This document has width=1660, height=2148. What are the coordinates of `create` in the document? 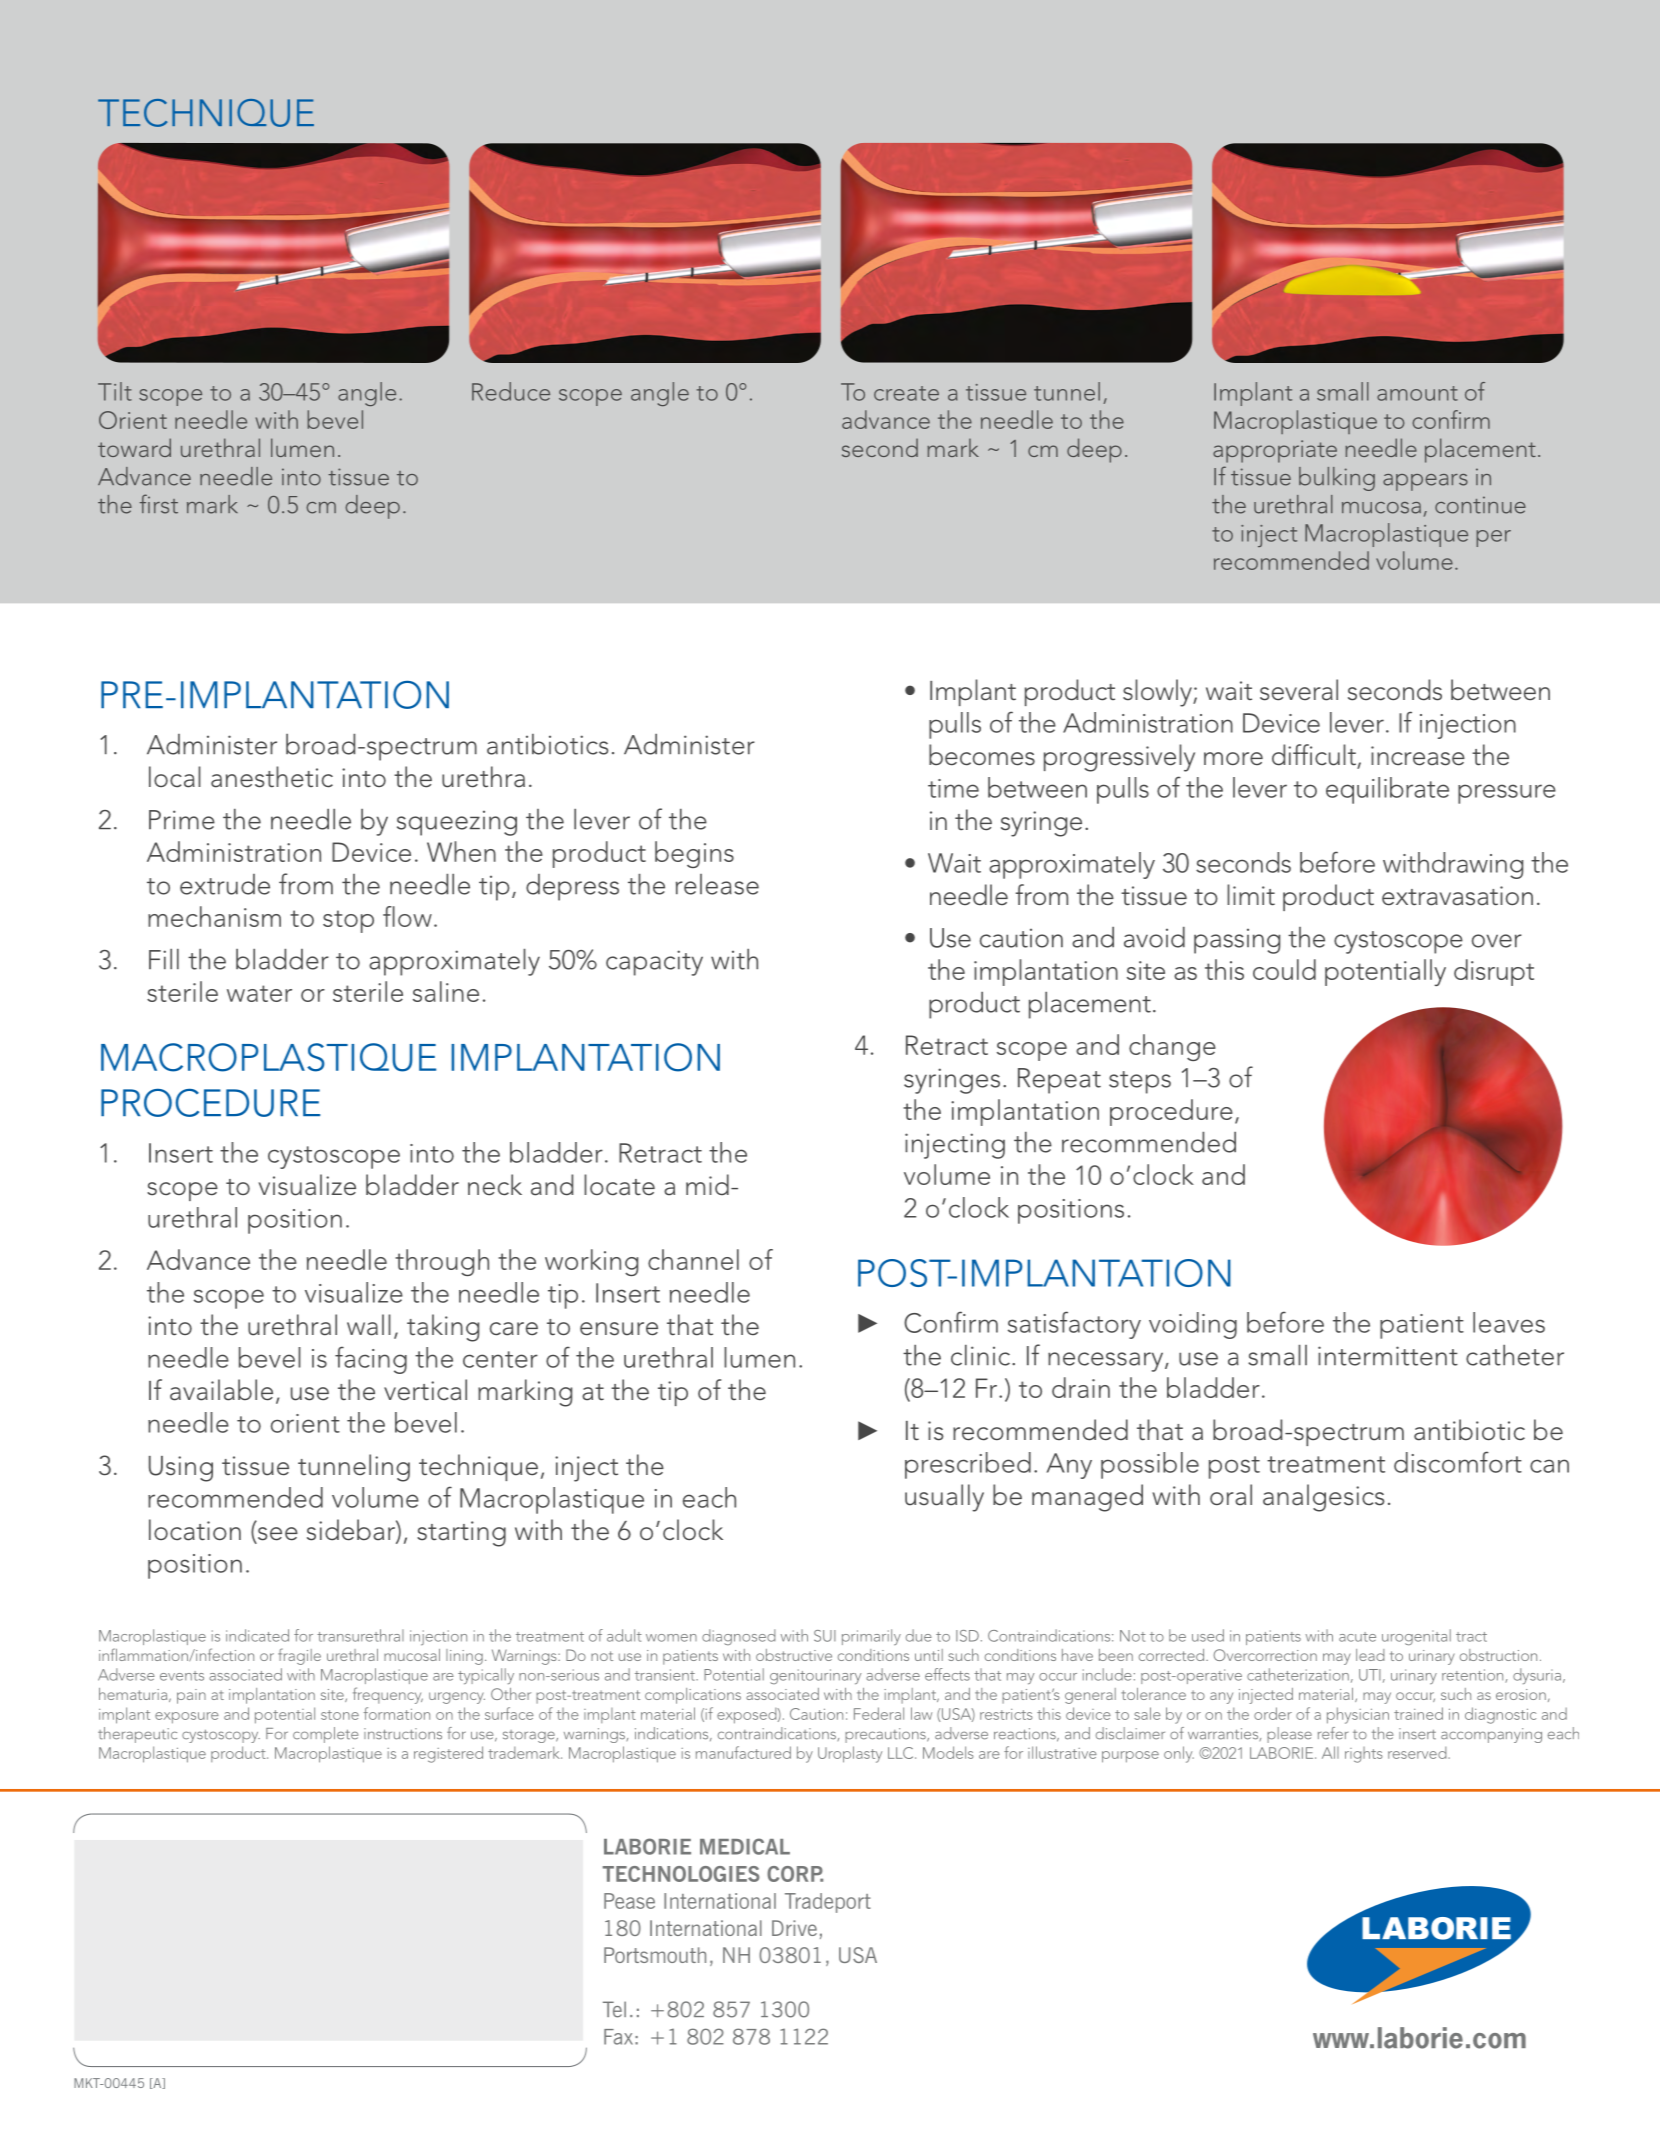 It's located at (906, 393).
